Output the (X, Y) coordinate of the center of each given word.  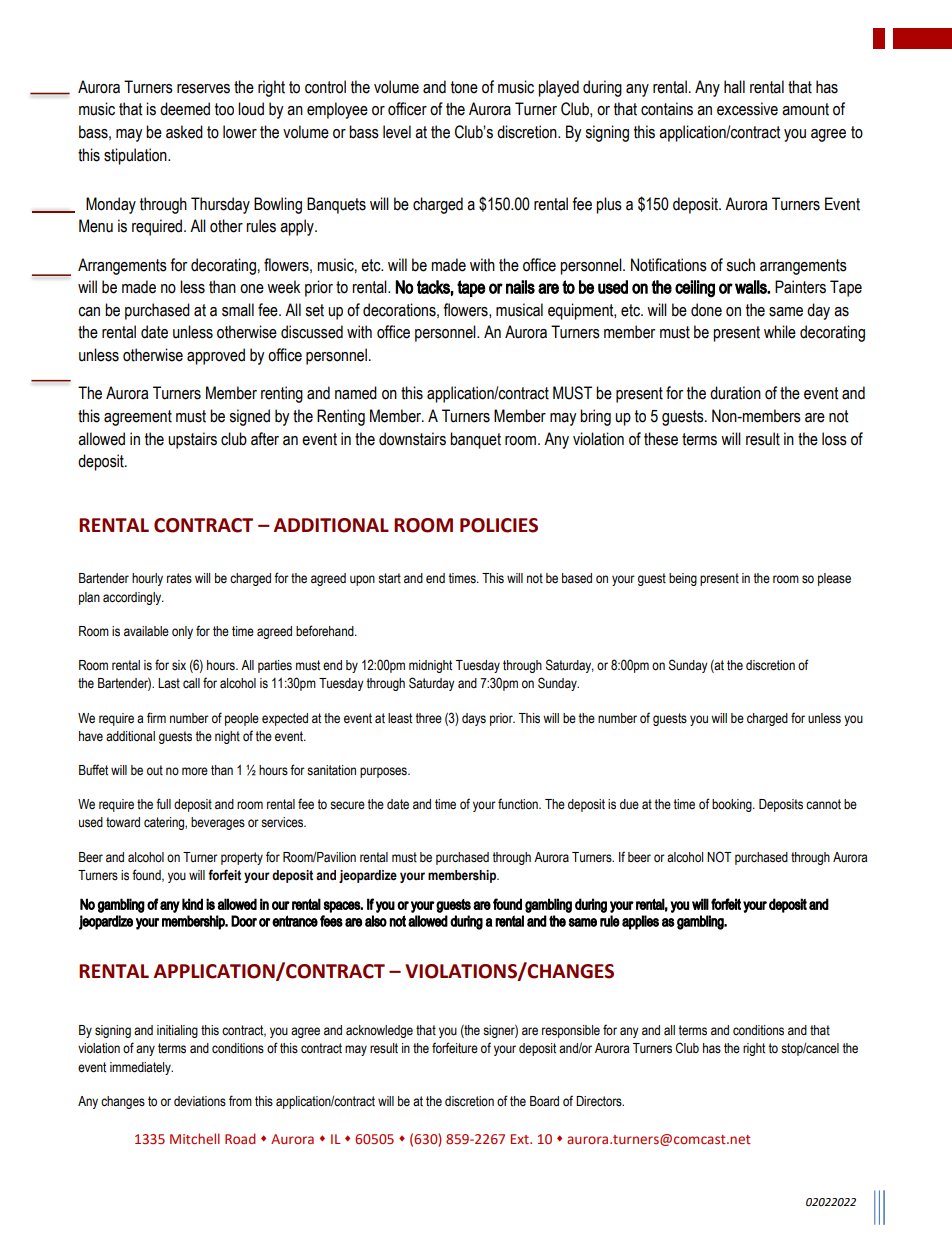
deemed (185, 109)
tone (464, 87)
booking (733, 805)
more (195, 771)
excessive (747, 109)
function (519, 804)
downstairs (412, 439)
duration (735, 393)
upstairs (192, 440)
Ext (521, 1139)
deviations (200, 1101)
